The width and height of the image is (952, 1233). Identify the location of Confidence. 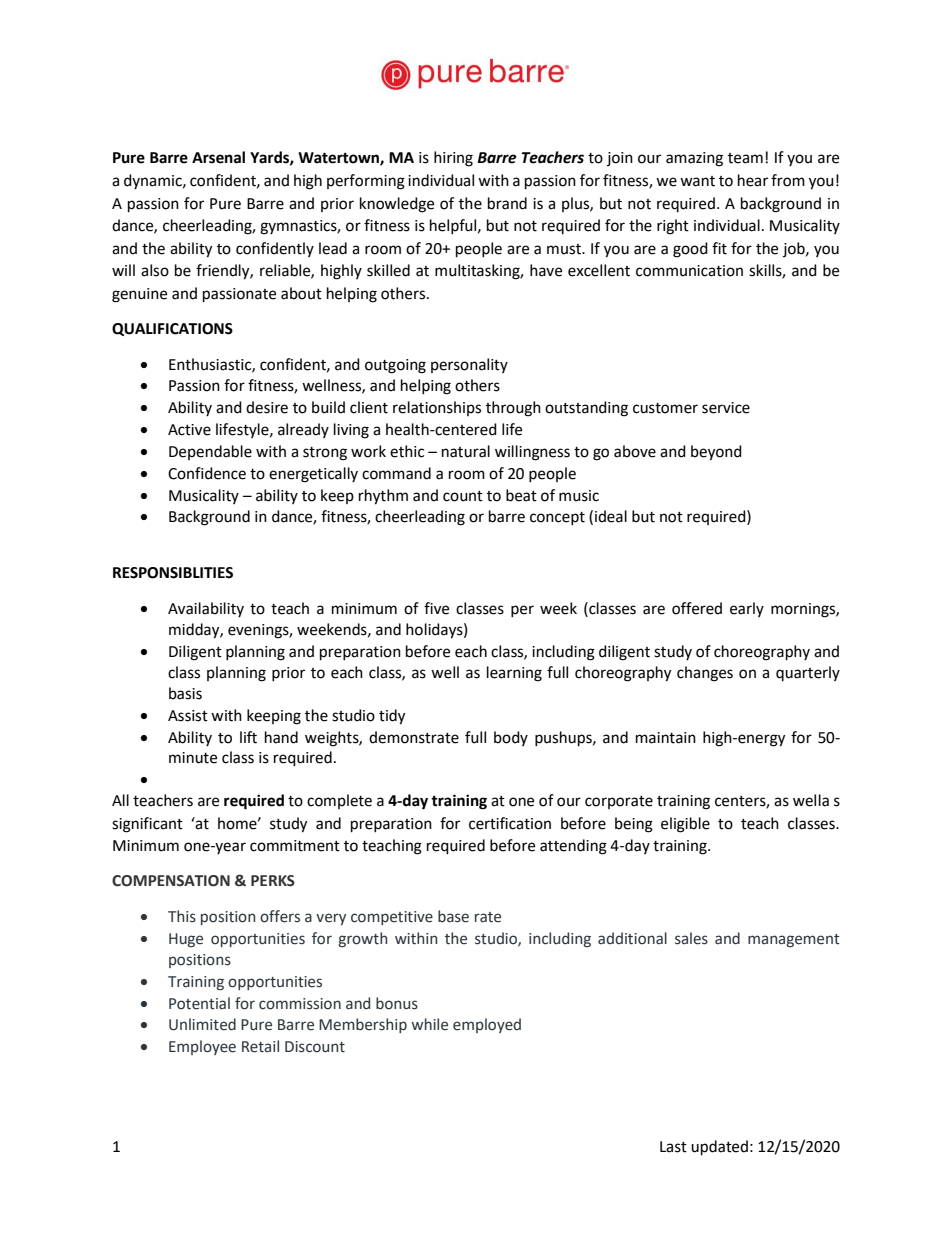
(207, 473).
